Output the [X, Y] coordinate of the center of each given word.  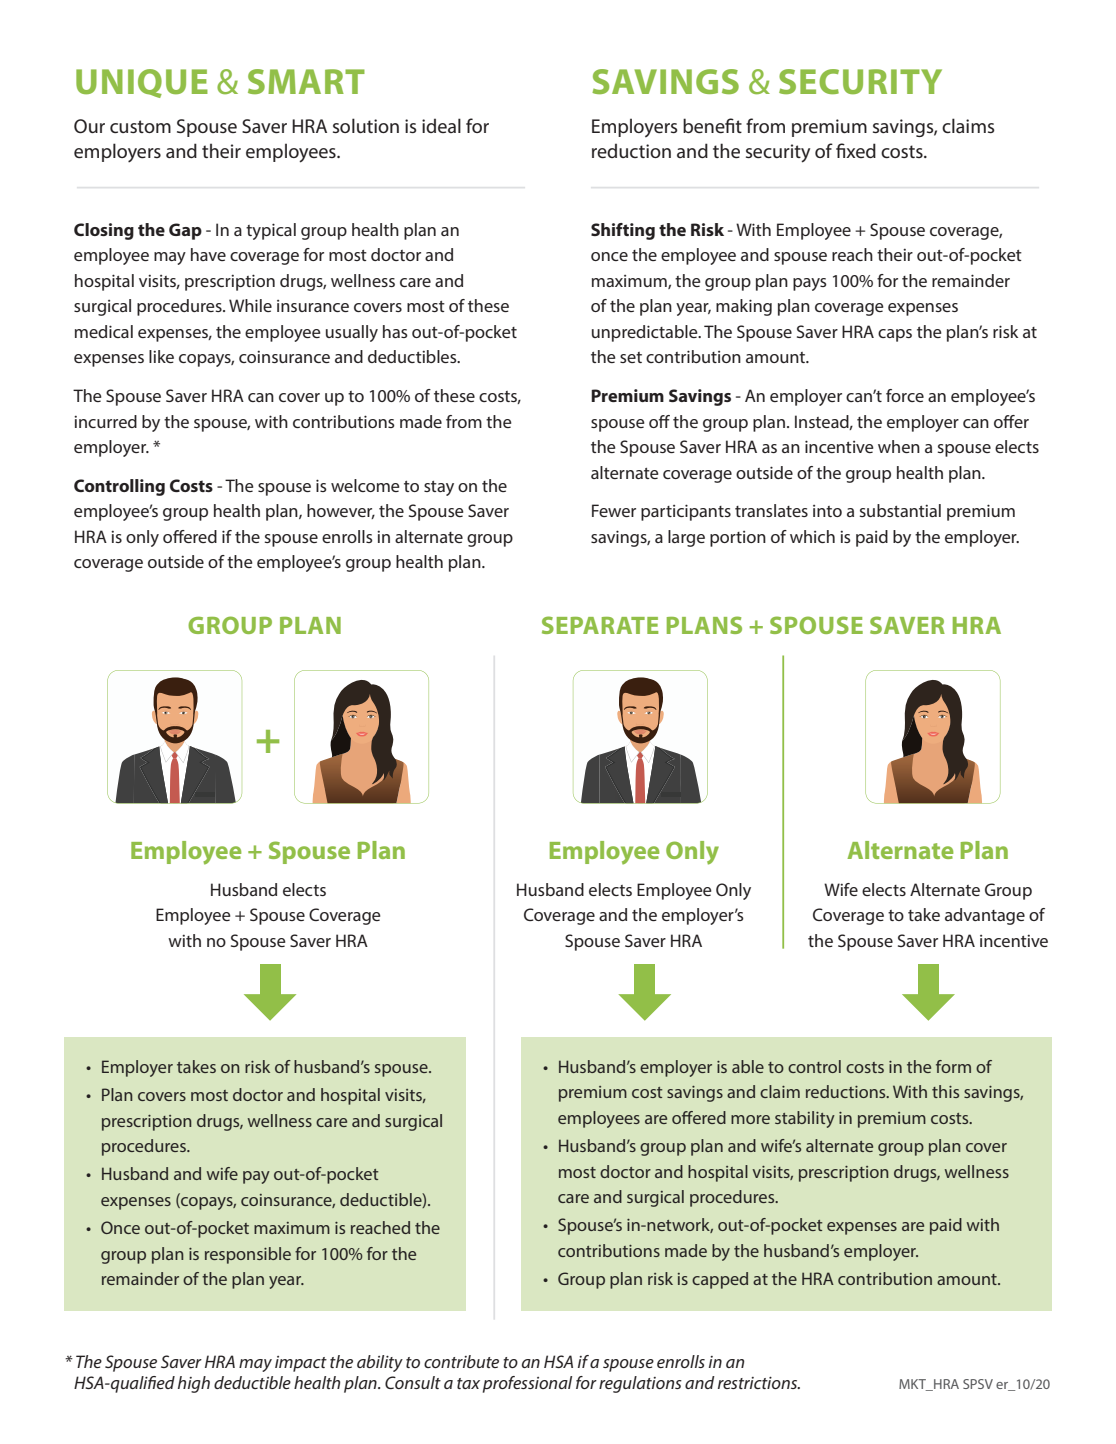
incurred [105, 421]
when [899, 446]
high [194, 1384]
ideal [441, 125]
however [341, 511]
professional [527, 1384]
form [953, 1066]
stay [439, 488]
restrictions [759, 1382]
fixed [856, 150]
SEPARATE [600, 625]
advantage [985, 916]
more [750, 1119]
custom [140, 126]
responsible [248, 1255]
